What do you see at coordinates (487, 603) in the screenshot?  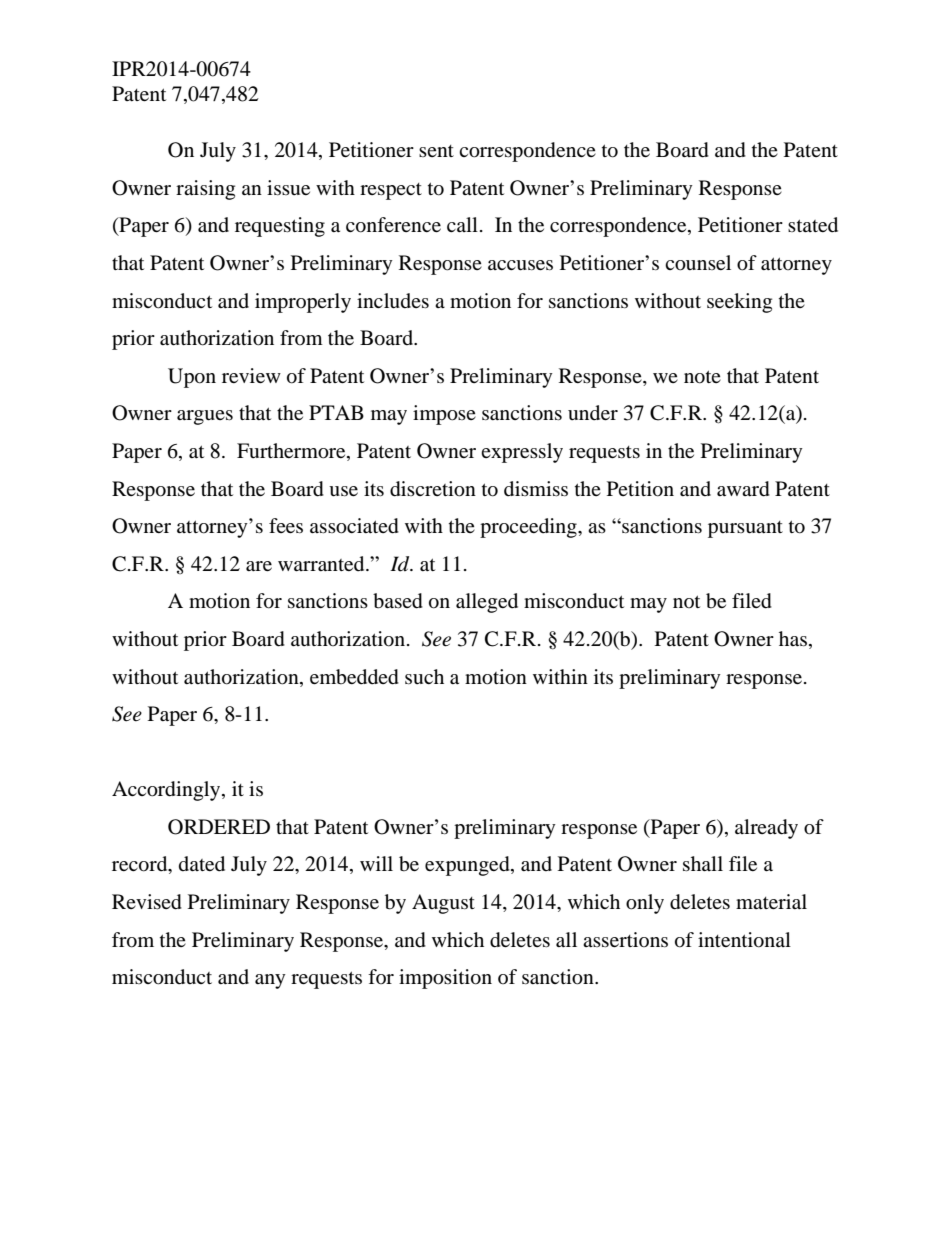 I see `alleged` at bounding box center [487, 603].
